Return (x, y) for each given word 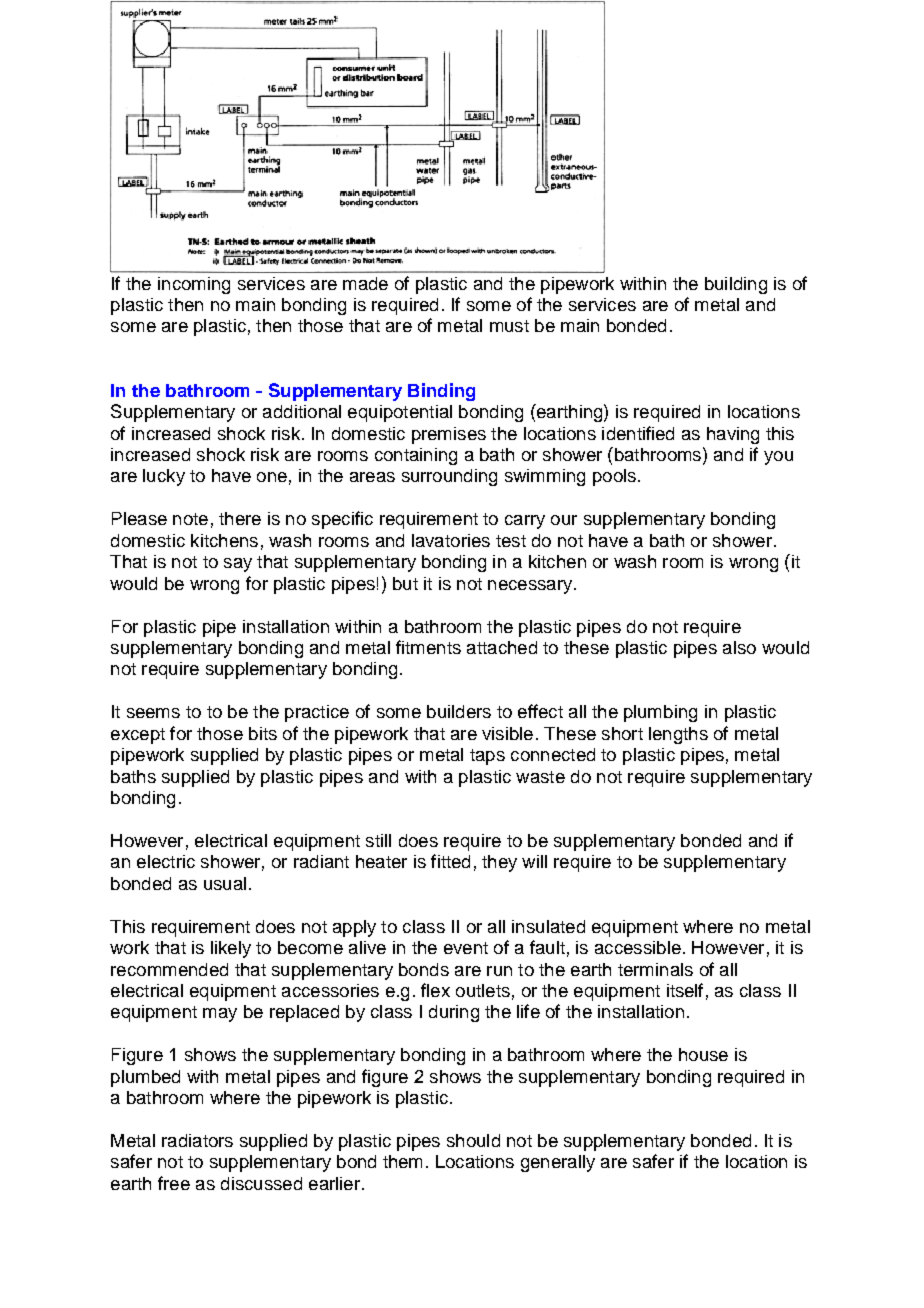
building (736, 285)
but (405, 583)
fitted (450, 861)
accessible (638, 947)
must (509, 326)
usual (225, 883)
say (238, 565)
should (473, 1140)
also (739, 647)
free (174, 1183)
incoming (194, 285)
